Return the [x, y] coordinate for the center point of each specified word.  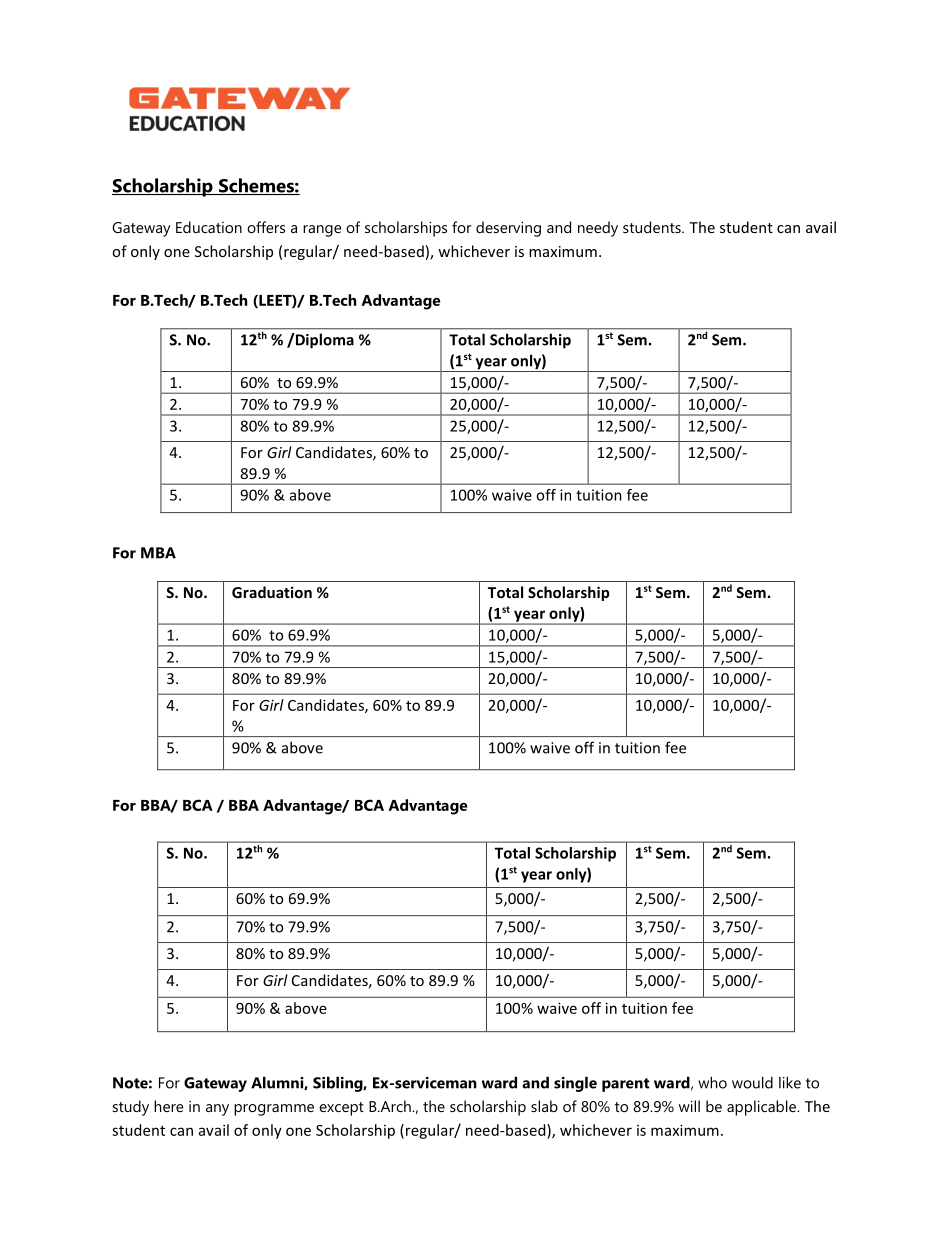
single [575, 1084]
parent [625, 1085]
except [341, 1109]
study [131, 1108]
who [712, 1082]
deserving [508, 229]
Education [209, 227]
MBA [158, 553]
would [752, 1082]
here [169, 1106]
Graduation [272, 592]
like [790, 1082]
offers [266, 227]
